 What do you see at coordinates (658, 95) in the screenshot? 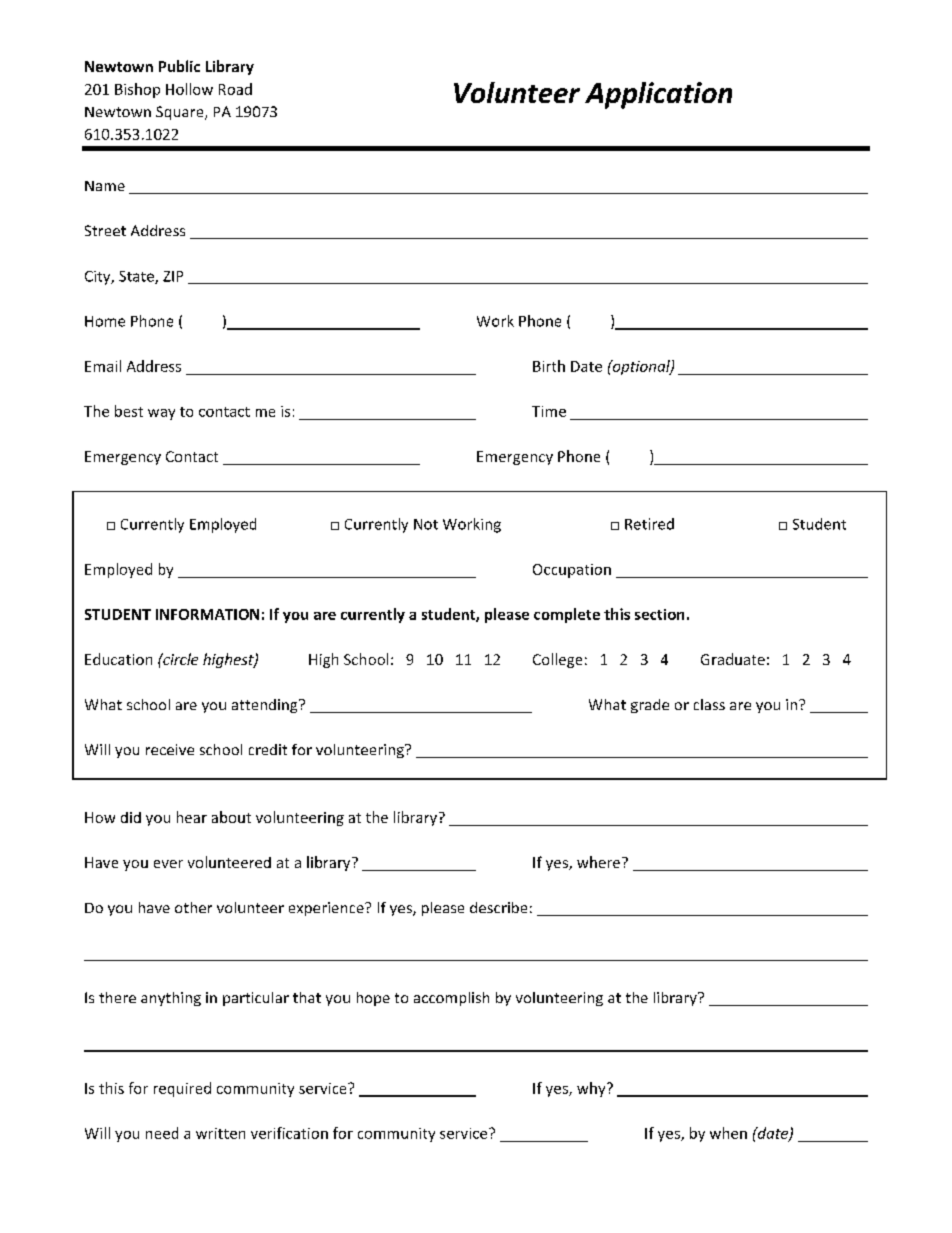
I see `Application` at bounding box center [658, 95].
